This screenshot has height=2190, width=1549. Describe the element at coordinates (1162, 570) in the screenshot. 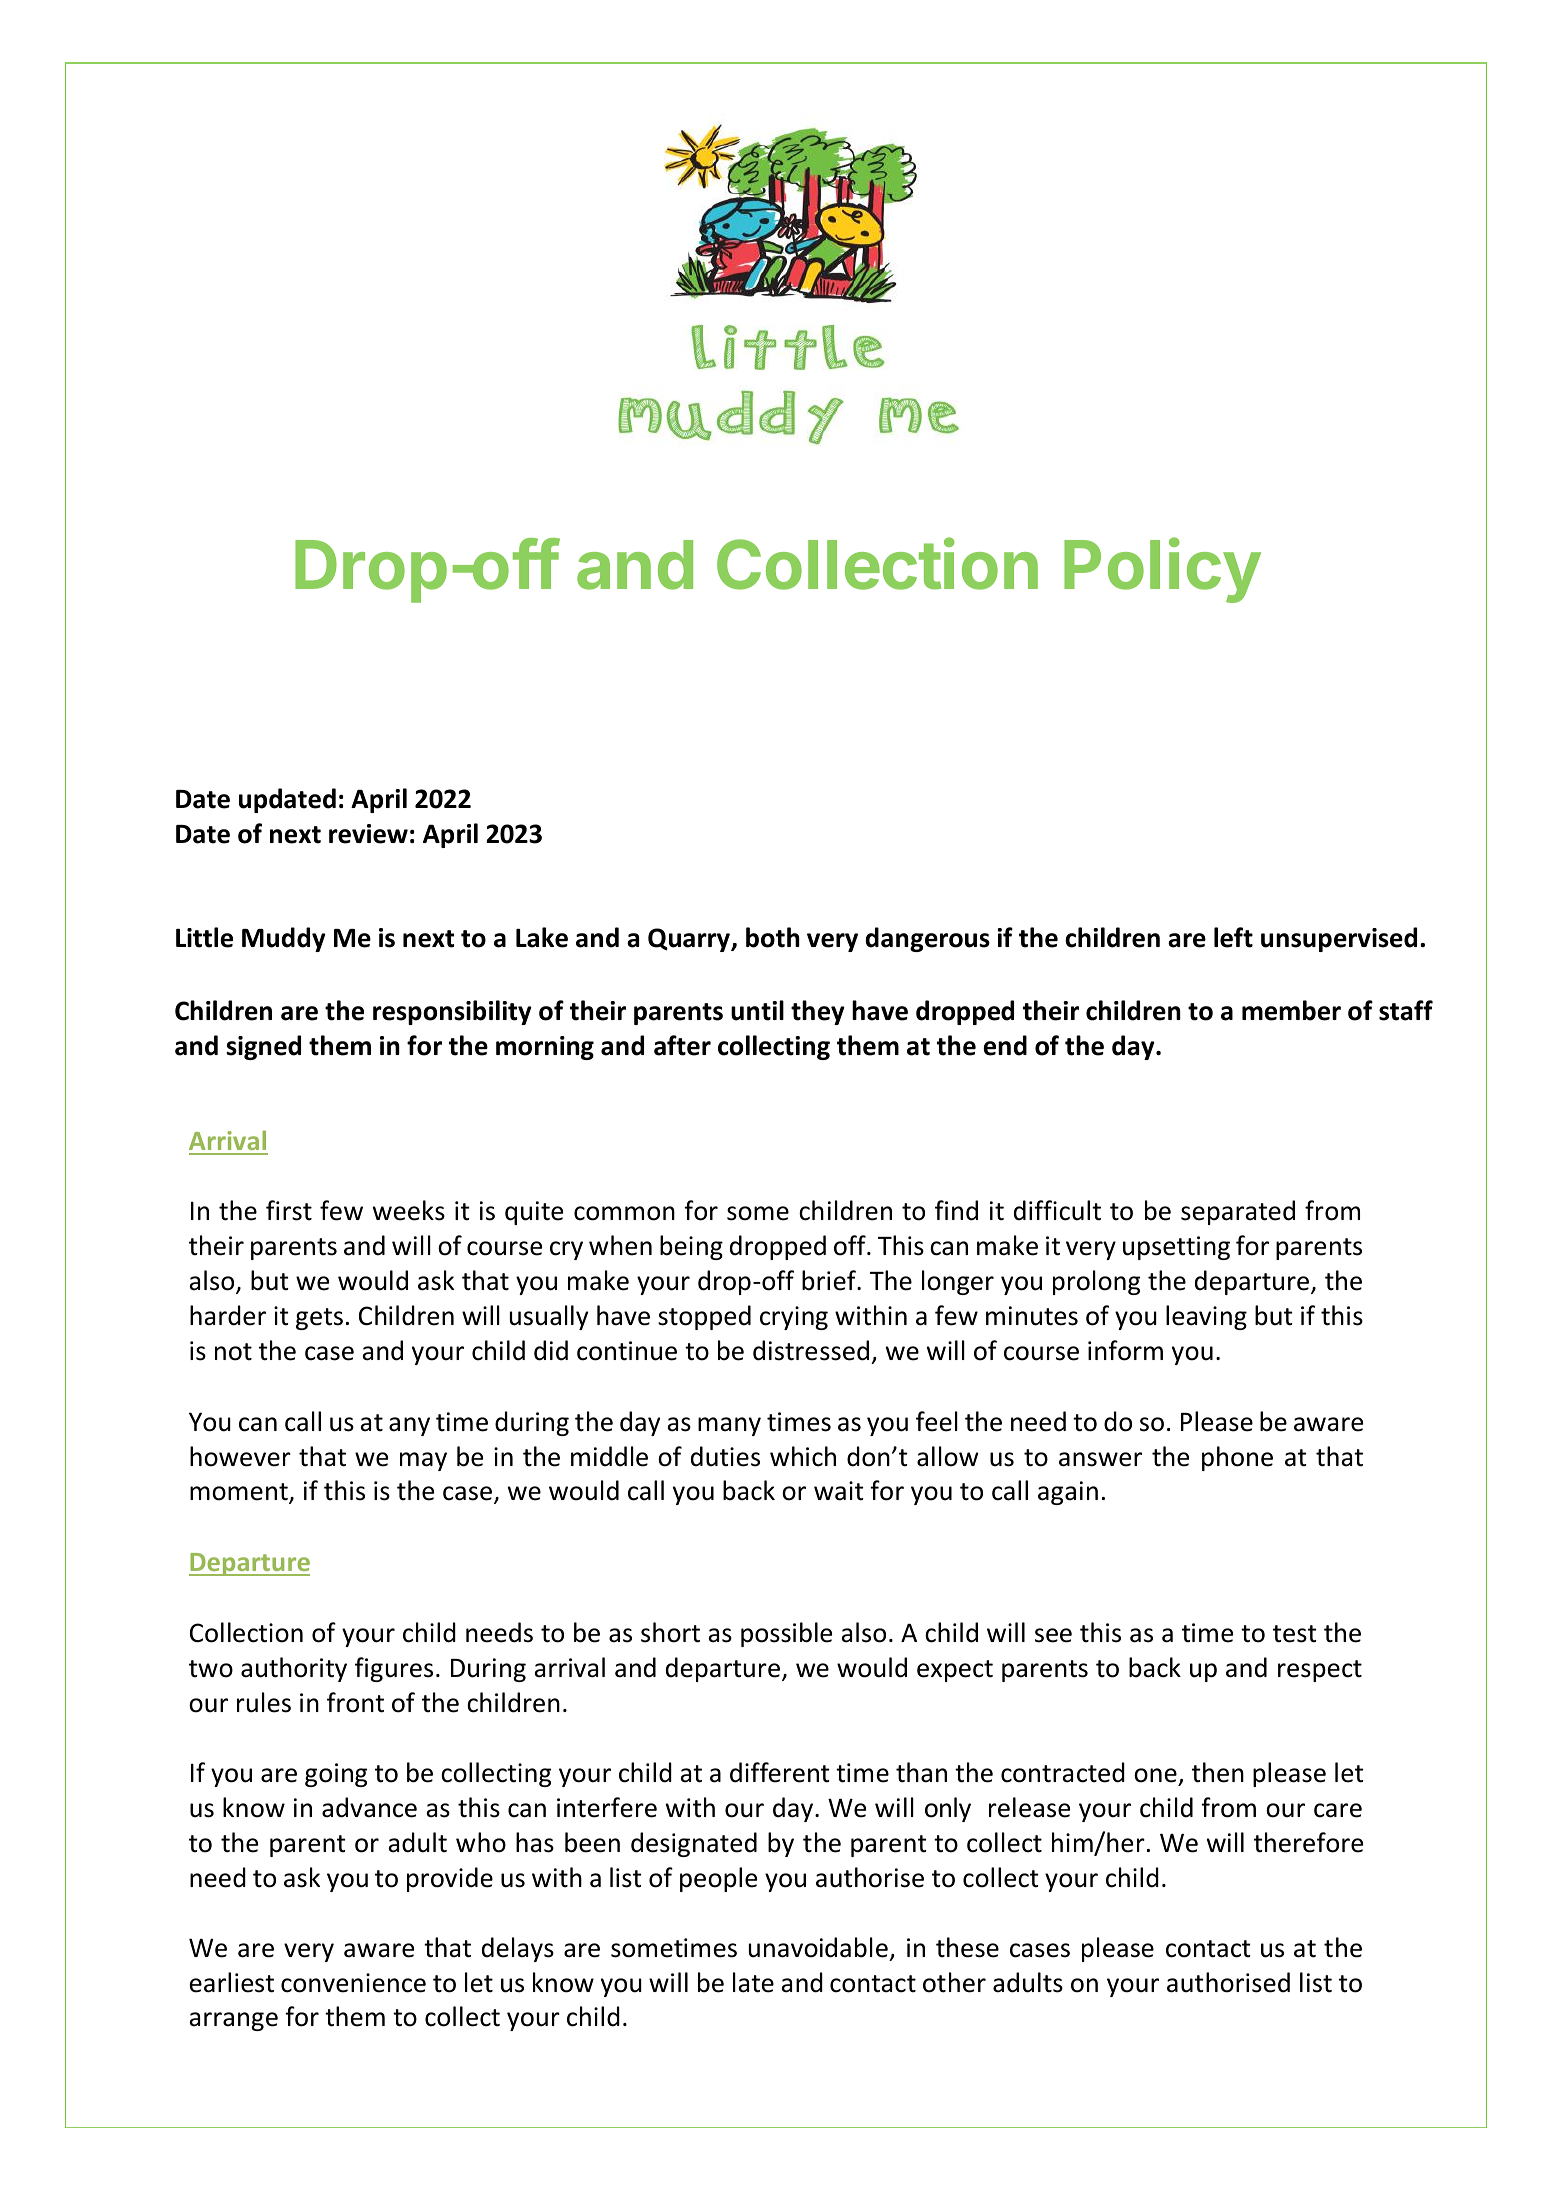

I see `Policy` at that location.
